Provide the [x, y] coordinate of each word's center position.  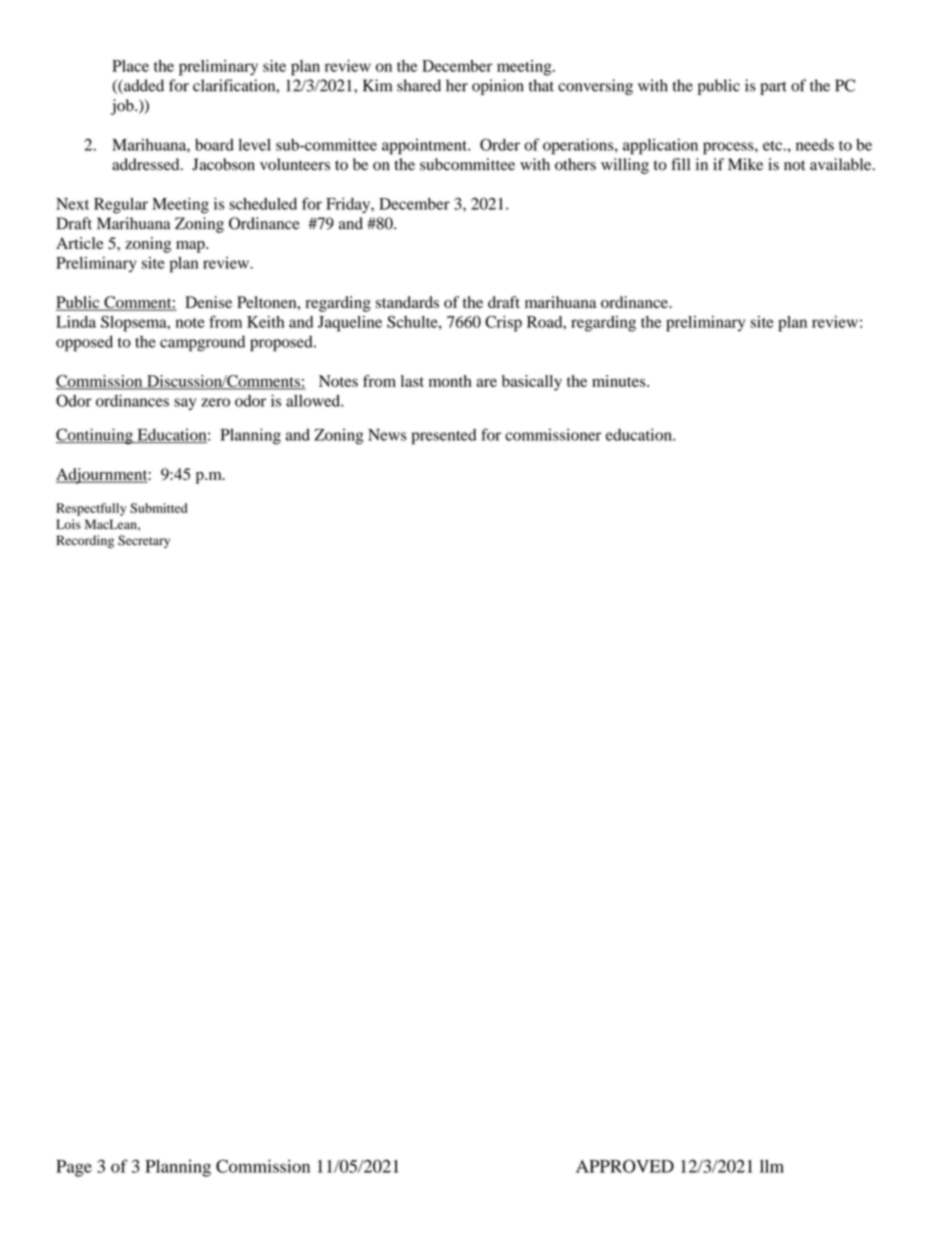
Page [74, 1168]
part [773, 88]
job [123, 107]
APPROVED [625, 1166]
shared [419, 85]
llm [772, 1166]
